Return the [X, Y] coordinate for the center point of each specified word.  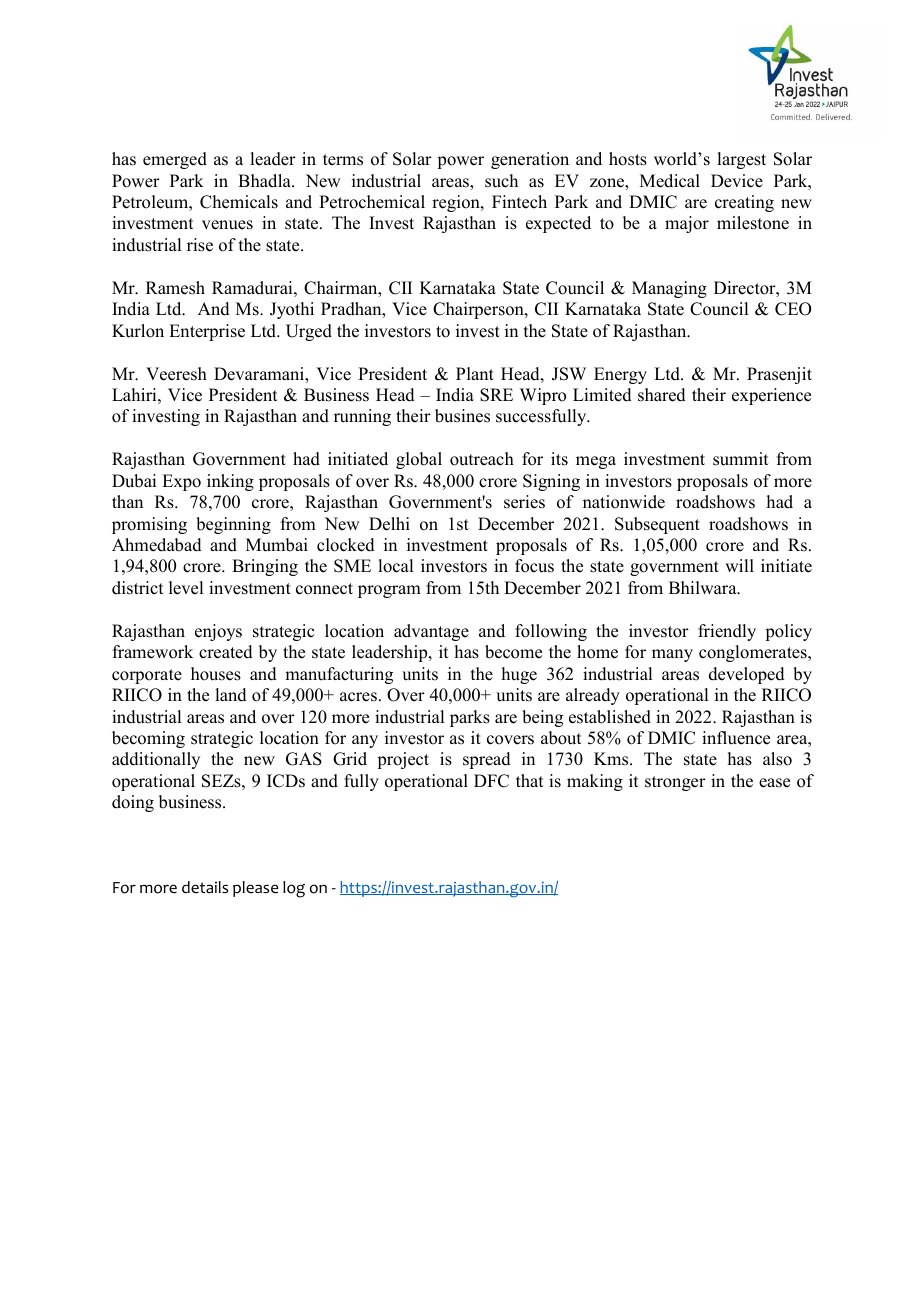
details [205, 887]
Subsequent [657, 525]
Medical [670, 181]
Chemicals [239, 202]
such [501, 181]
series [524, 502]
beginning [233, 525]
